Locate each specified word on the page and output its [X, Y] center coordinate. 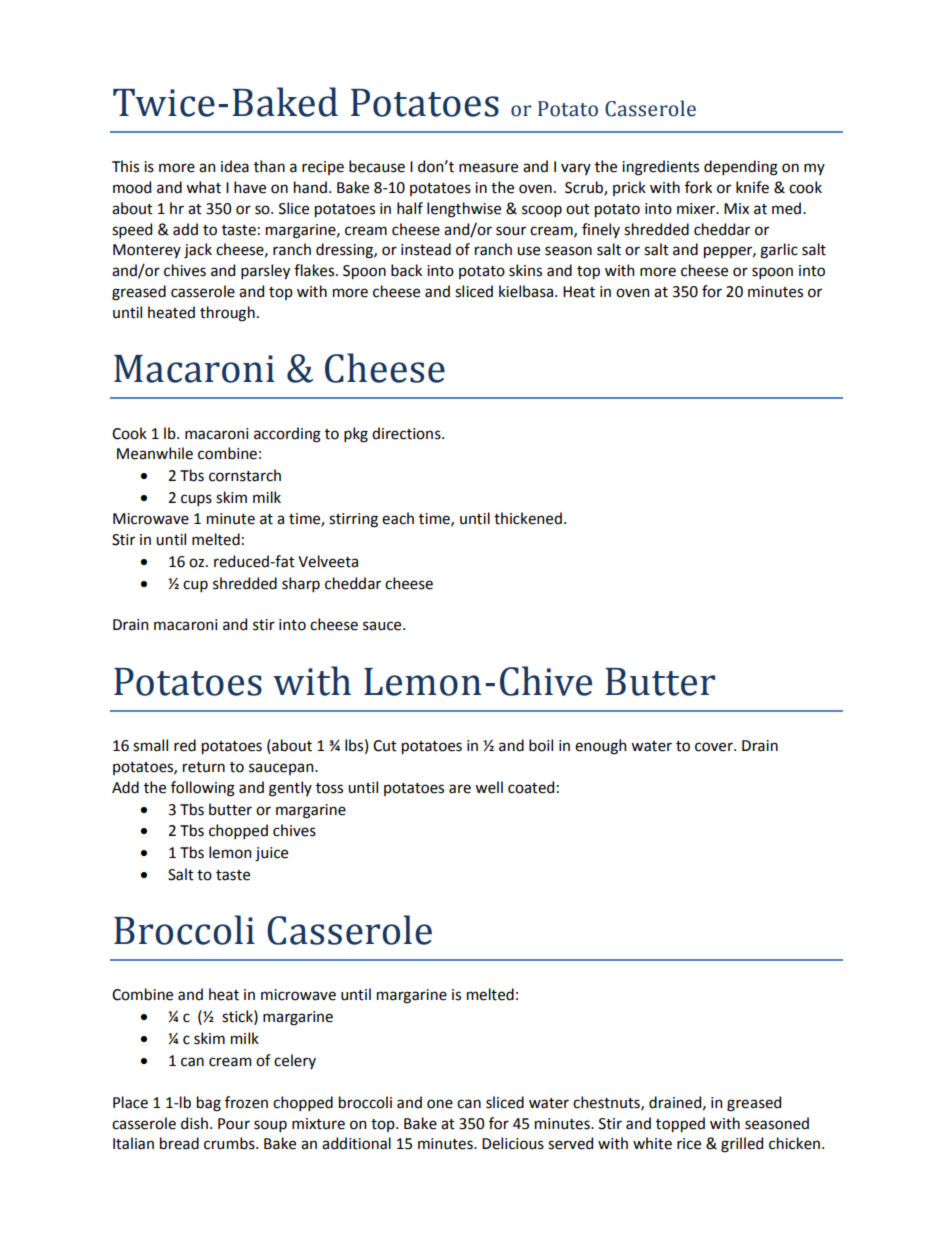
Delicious [513, 1143]
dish [194, 1123]
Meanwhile [155, 453]
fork [698, 187]
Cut [385, 746]
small [150, 745]
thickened [528, 518]
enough [600, 747]
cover [715, 747]
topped [680, 1124]
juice [271, 854]
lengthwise [464, 210]
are [460, 789]
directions [407, 433]
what [203, 187]
